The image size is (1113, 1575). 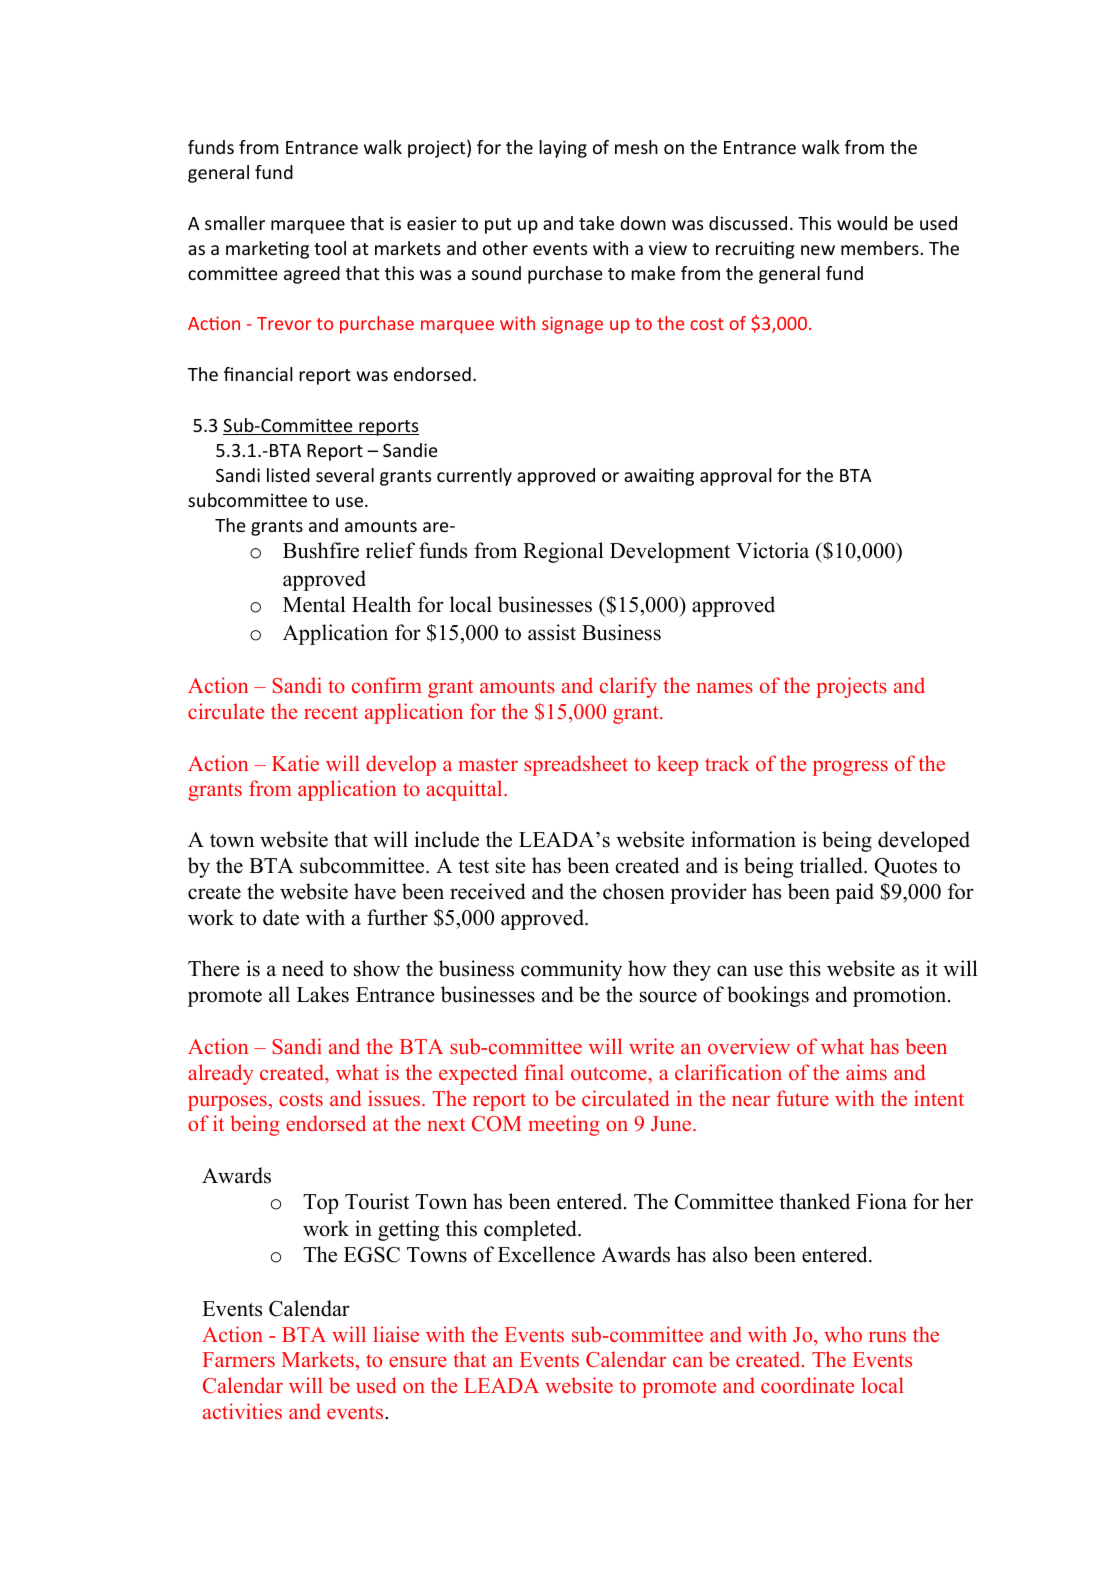 What do you see at coordinates (563, 149) in the screenshot?
I see `laying` at bounding box center [563, 149].
